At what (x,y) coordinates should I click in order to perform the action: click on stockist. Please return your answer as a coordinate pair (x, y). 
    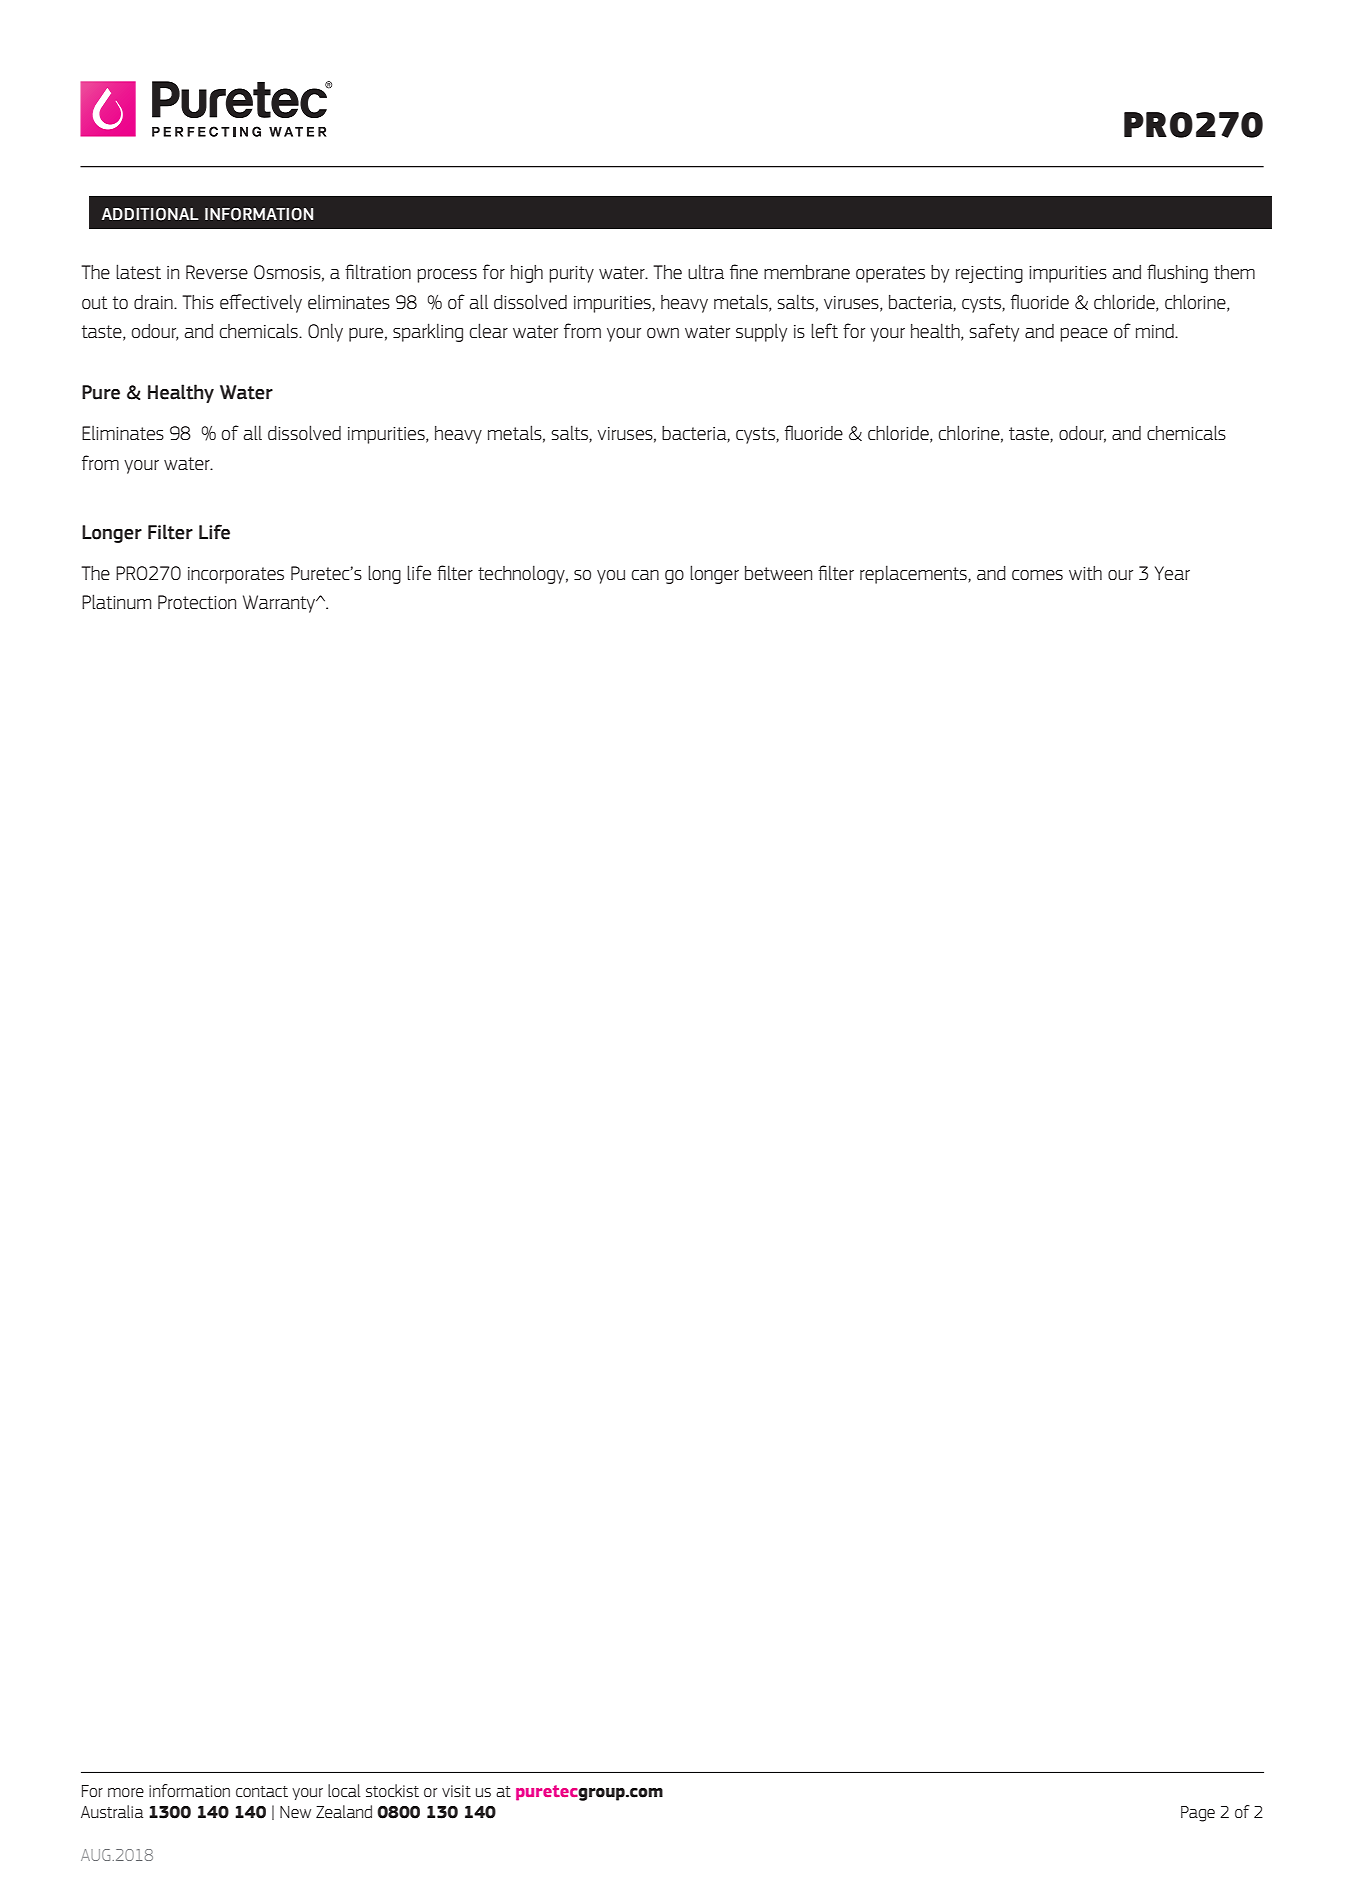
    Looking at the image, I should click on (392, 1790).
